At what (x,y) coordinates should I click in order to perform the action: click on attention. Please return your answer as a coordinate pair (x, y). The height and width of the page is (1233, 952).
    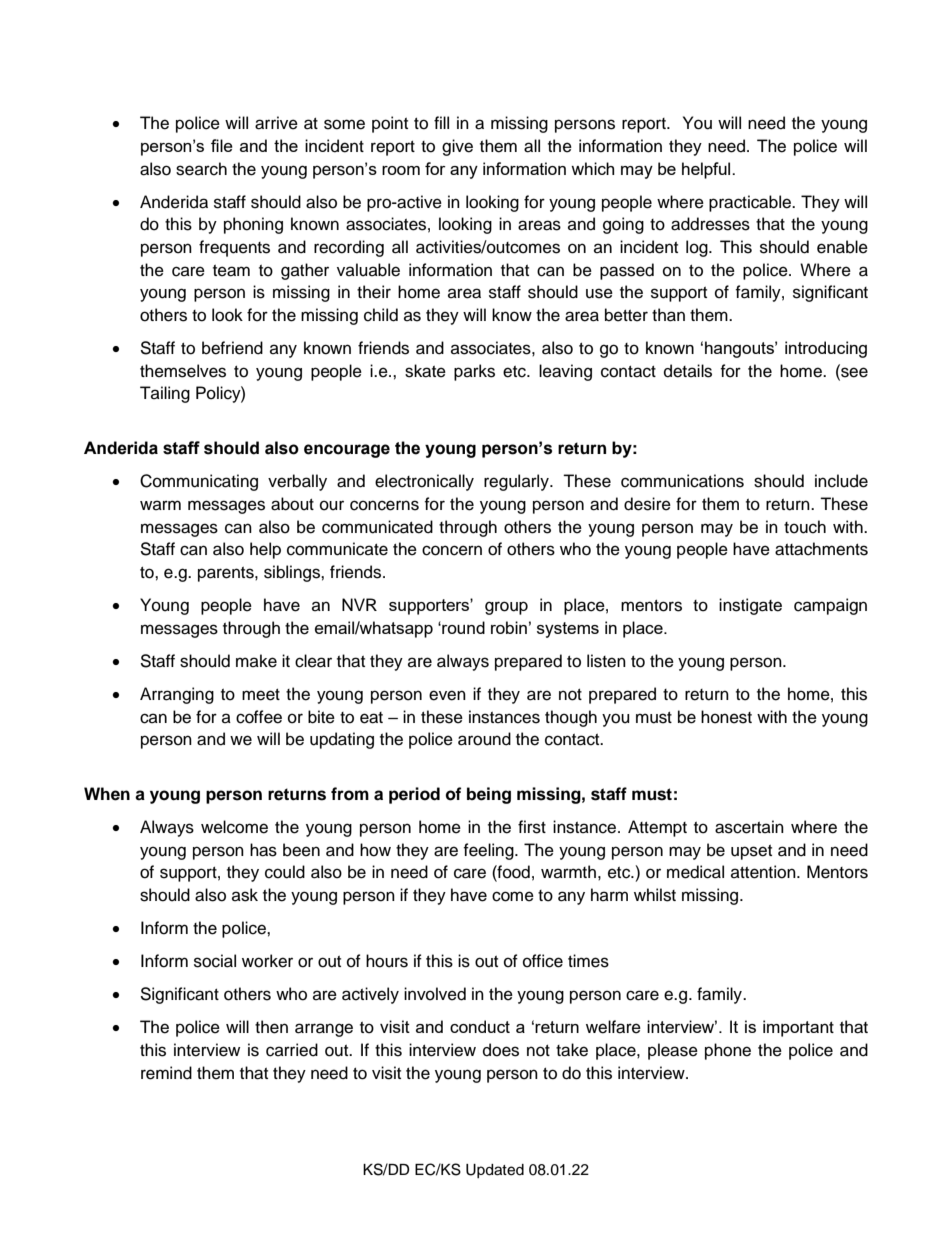
    Looking at the image, I should click on (764, 872).
